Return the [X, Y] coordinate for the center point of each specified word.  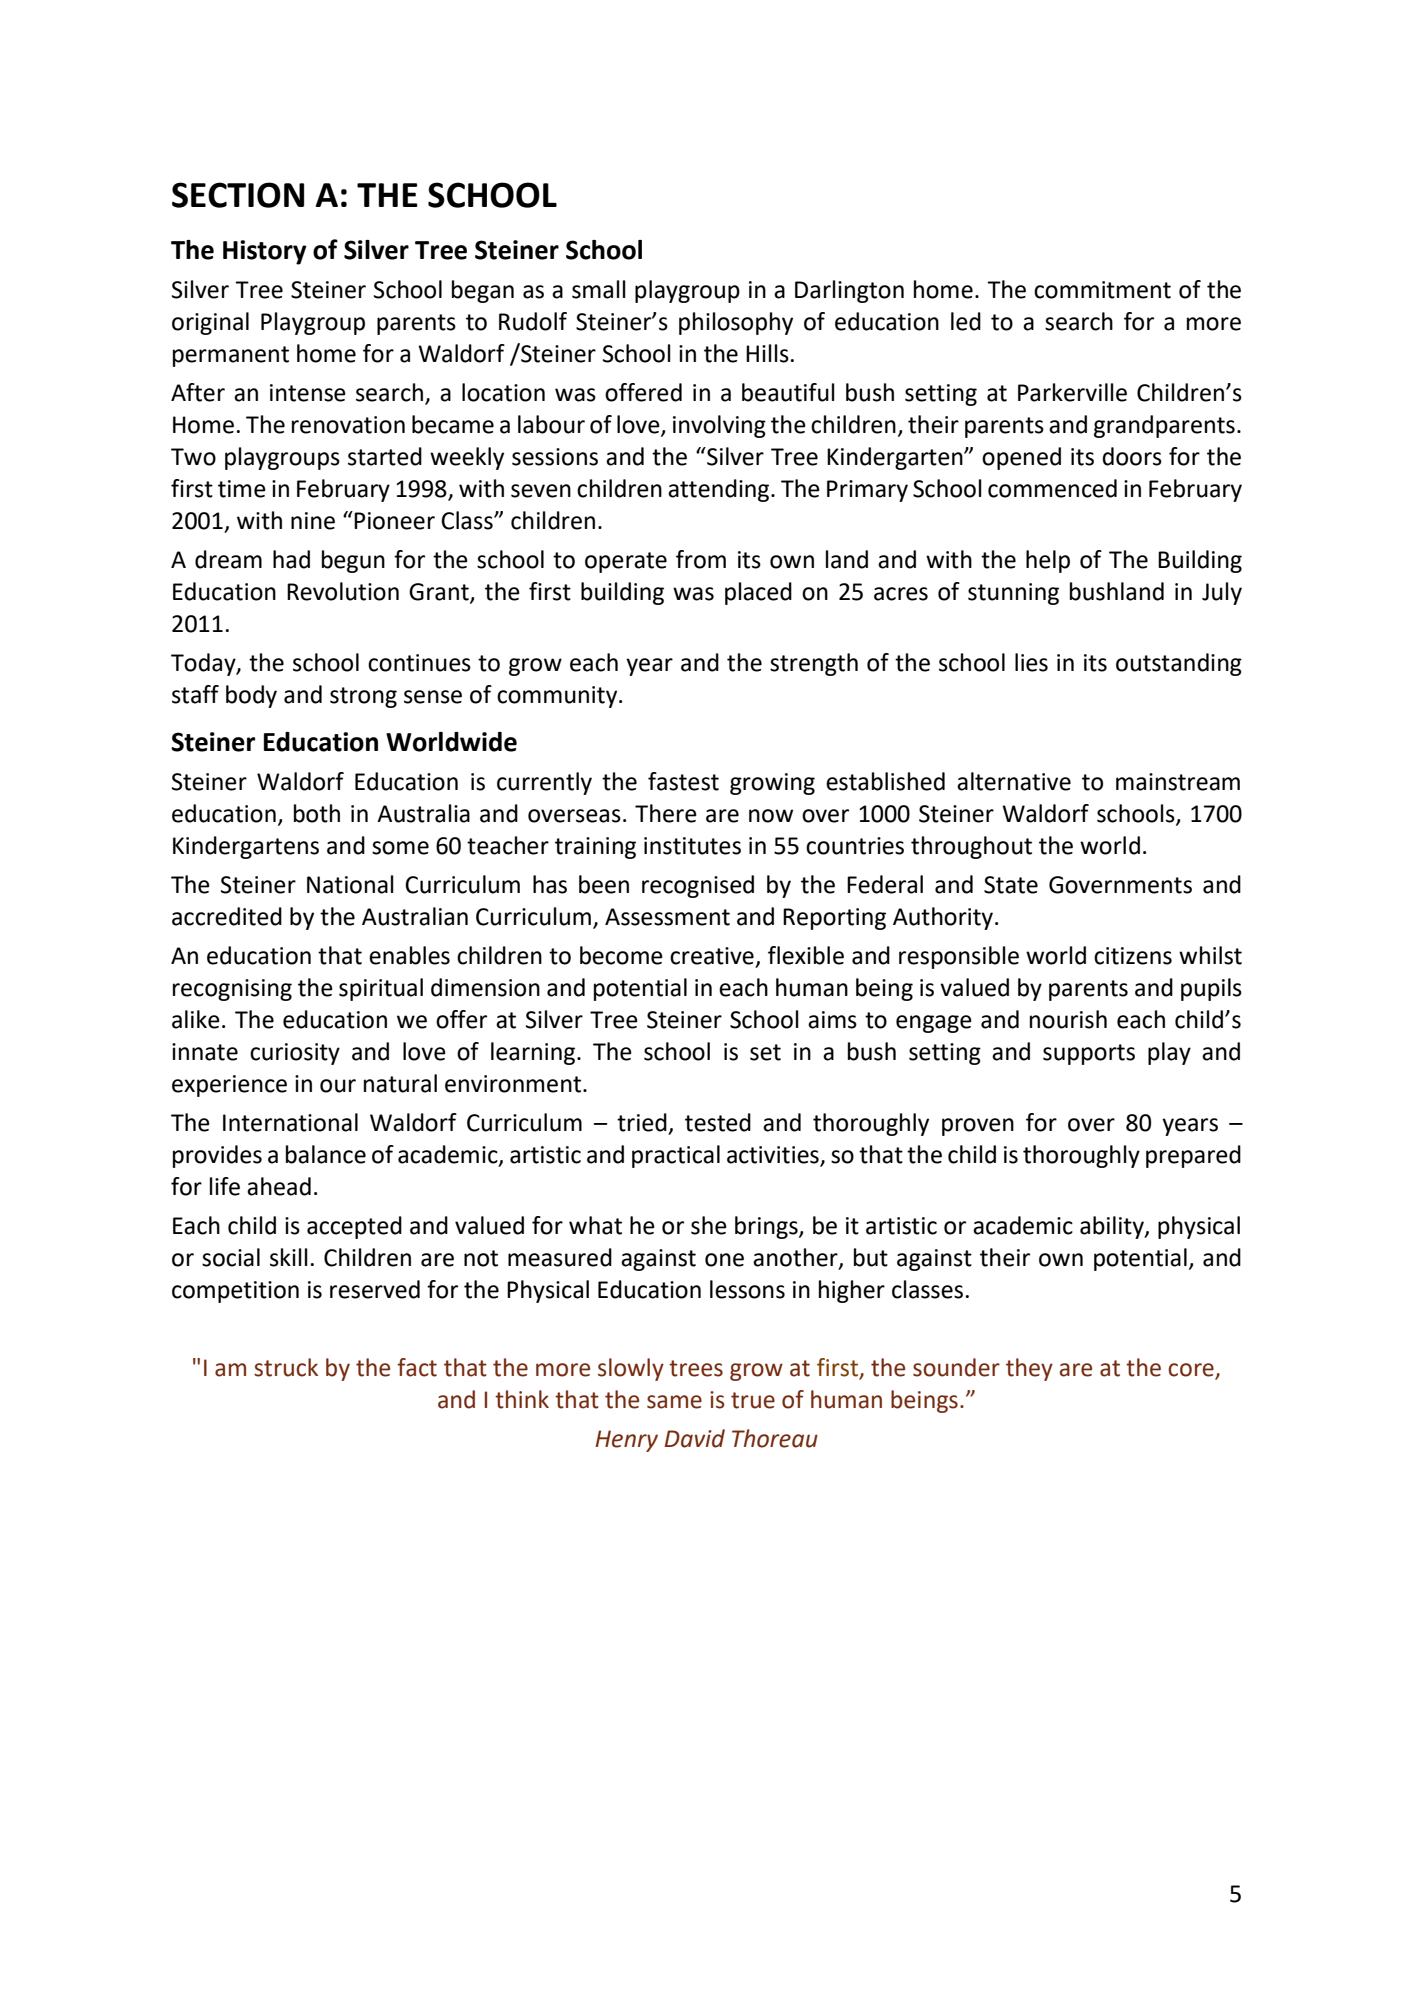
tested [718, 1122]
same [674, 1402]
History [265, 252]
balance [326, 1154]
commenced [1052, 488]
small [599, 289]
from [701, 559]
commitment [1102, 290]
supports [1089, 1054]
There [666, 813]
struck [286, 1367]
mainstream [1178, 782]
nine [313, 521]
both [317, 813]
